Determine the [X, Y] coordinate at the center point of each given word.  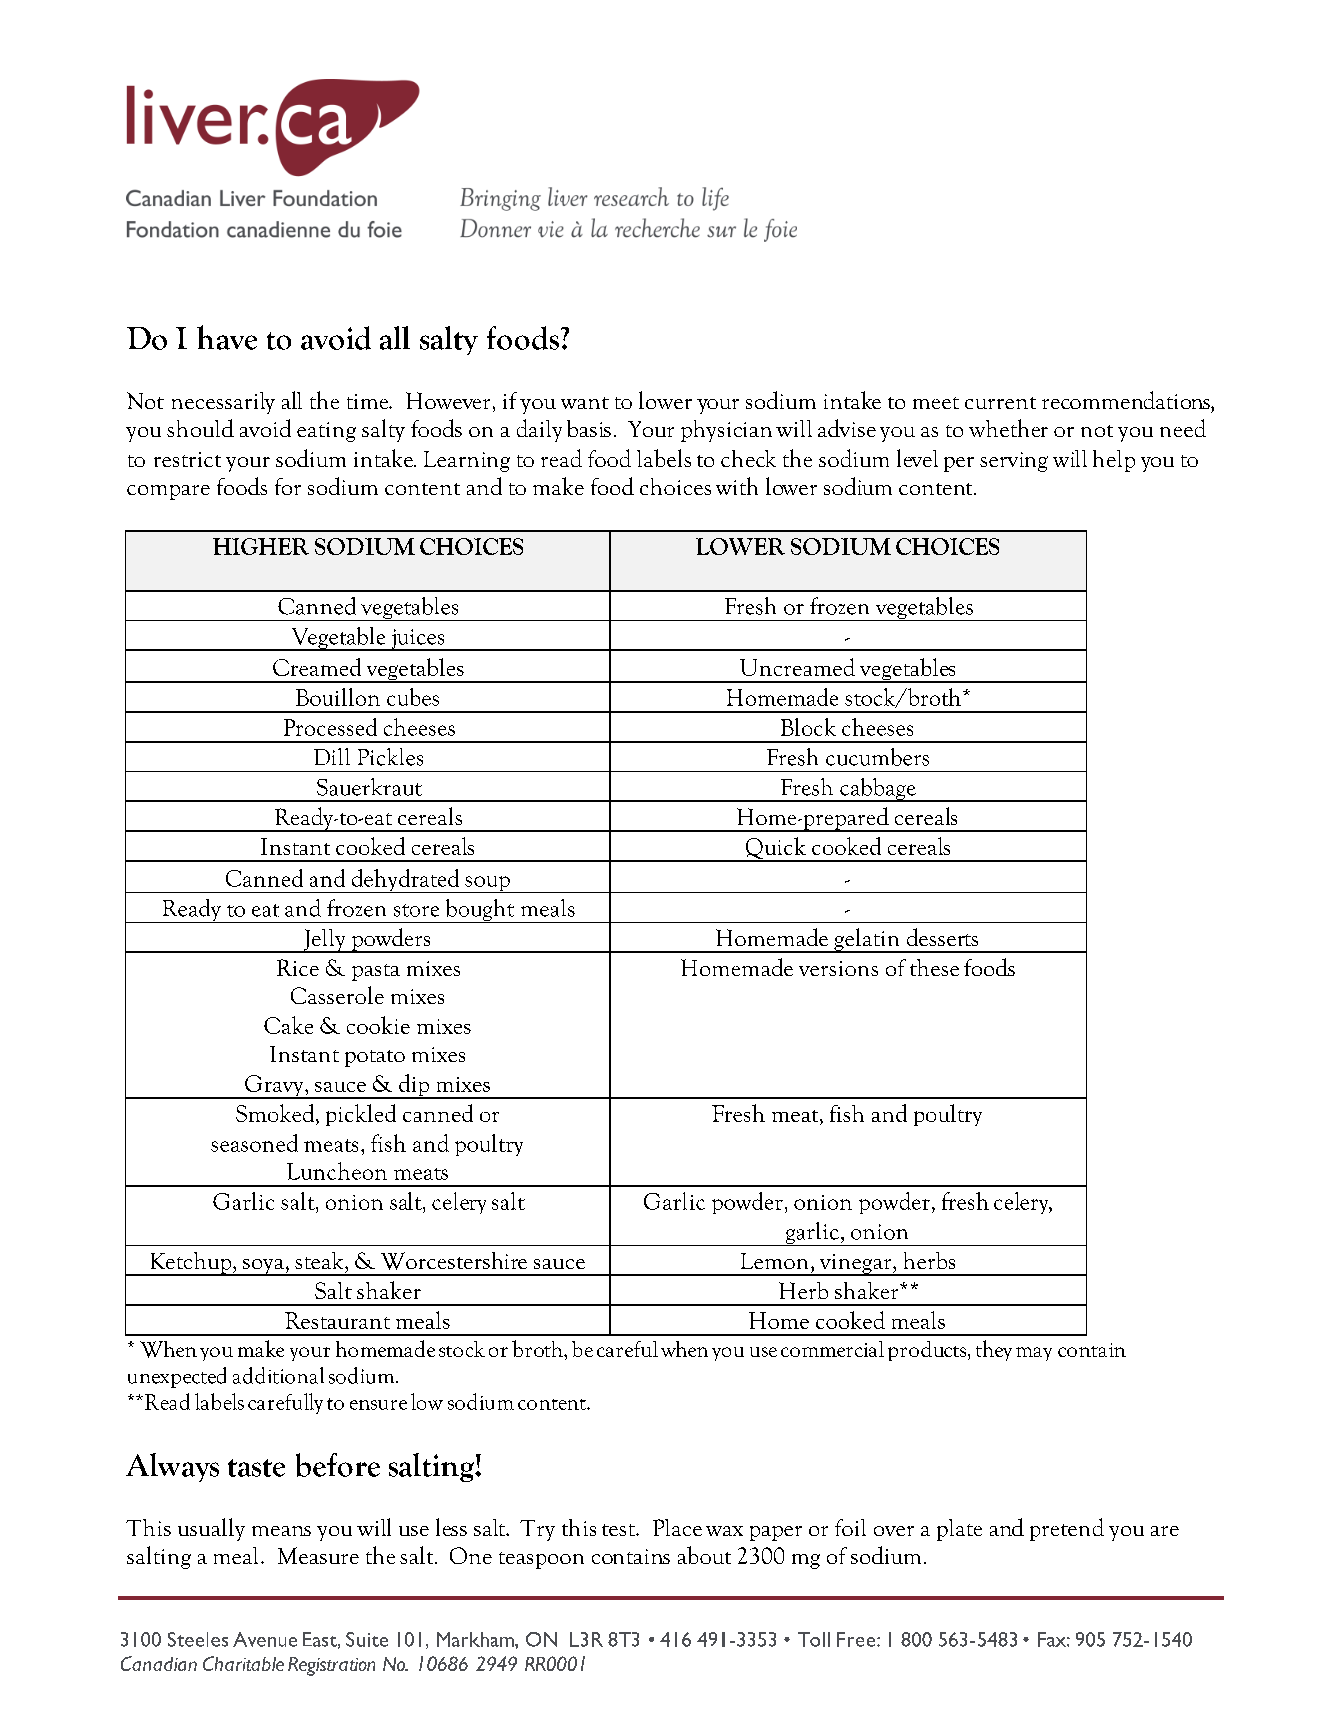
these [934, 967]
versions [838, 968]
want [585, 403]
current [1000, 403]
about [704, 1555]
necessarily [223, 403]
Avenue [265, 1639]
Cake [288, 1025]
